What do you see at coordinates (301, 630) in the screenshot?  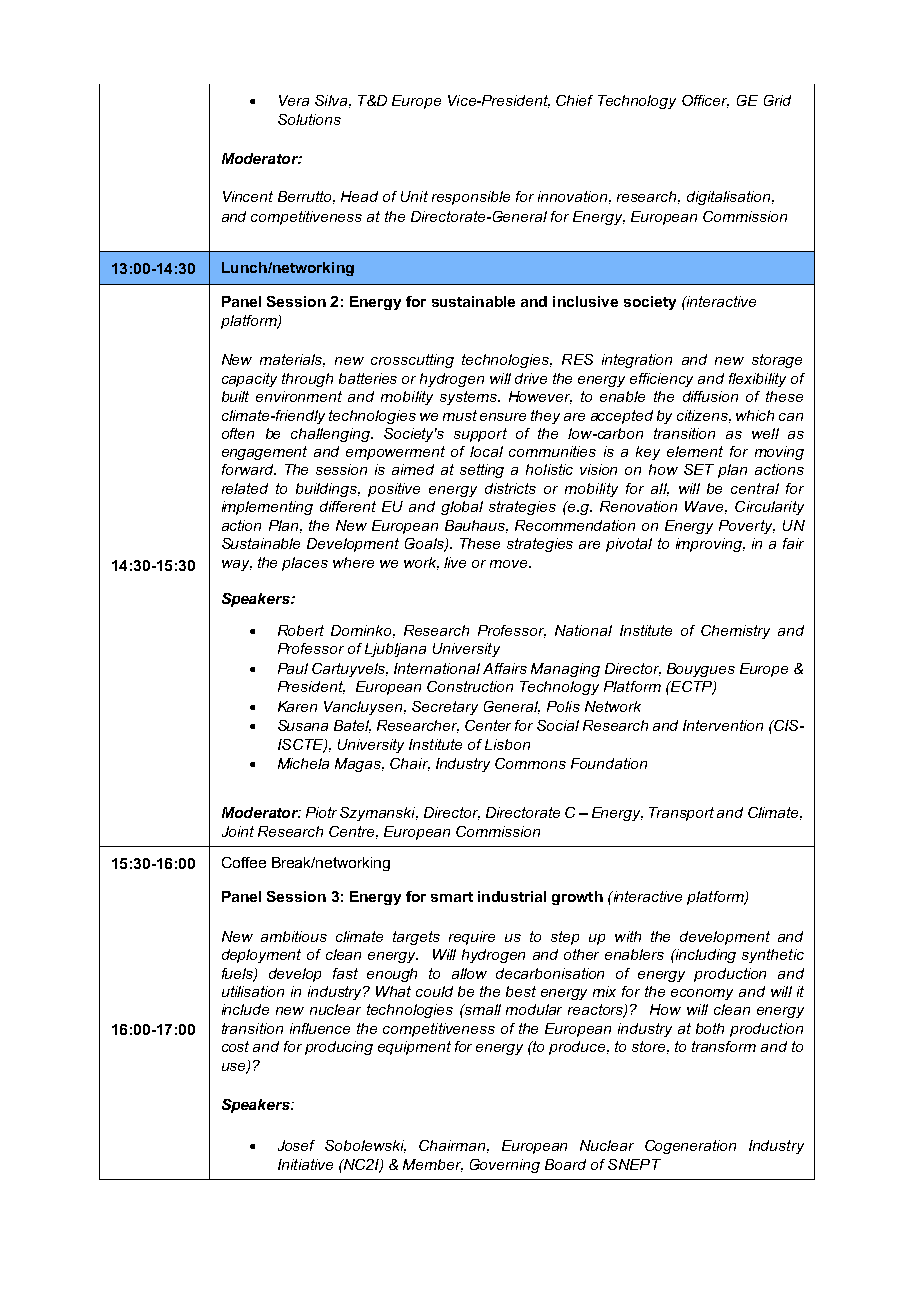 I see `Robert` at bounding box center [301, 630].
